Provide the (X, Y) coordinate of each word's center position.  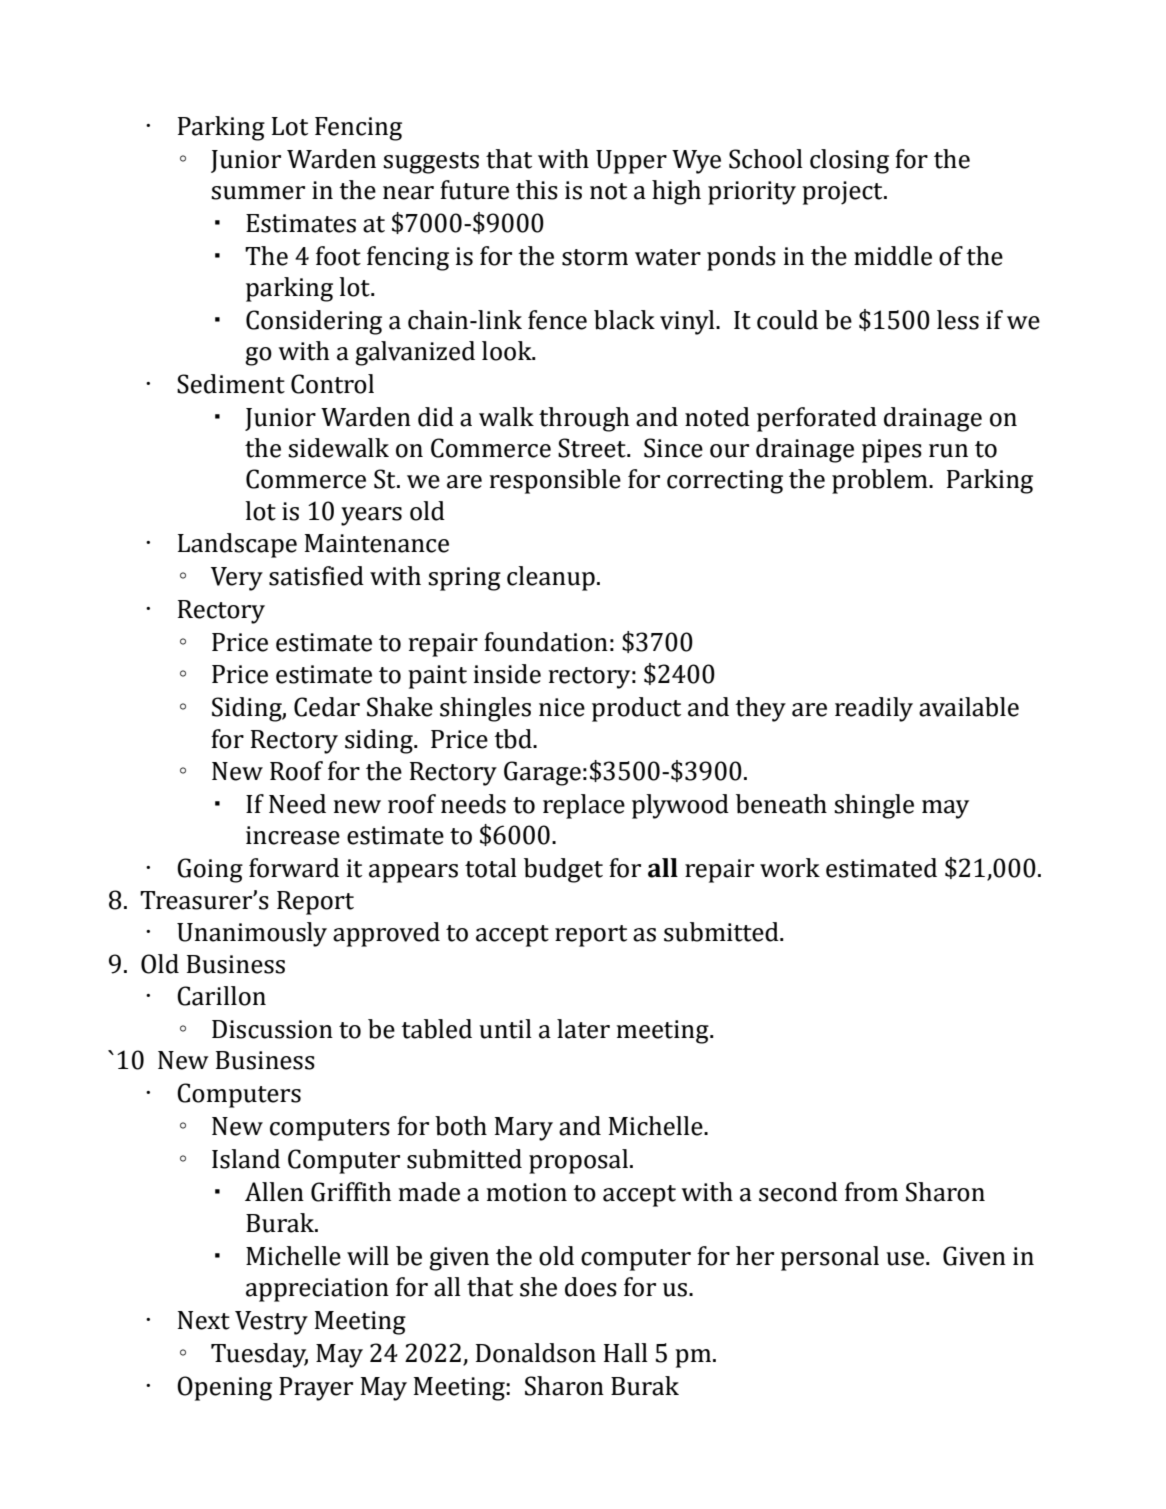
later (583, 1029)
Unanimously (252, 934)
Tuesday (259, 1355)
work (790, 868)
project (843, 193)
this (537, 190)
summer (258, 193)
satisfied (316, 576)
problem (881, 481)
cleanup (551, 578)
